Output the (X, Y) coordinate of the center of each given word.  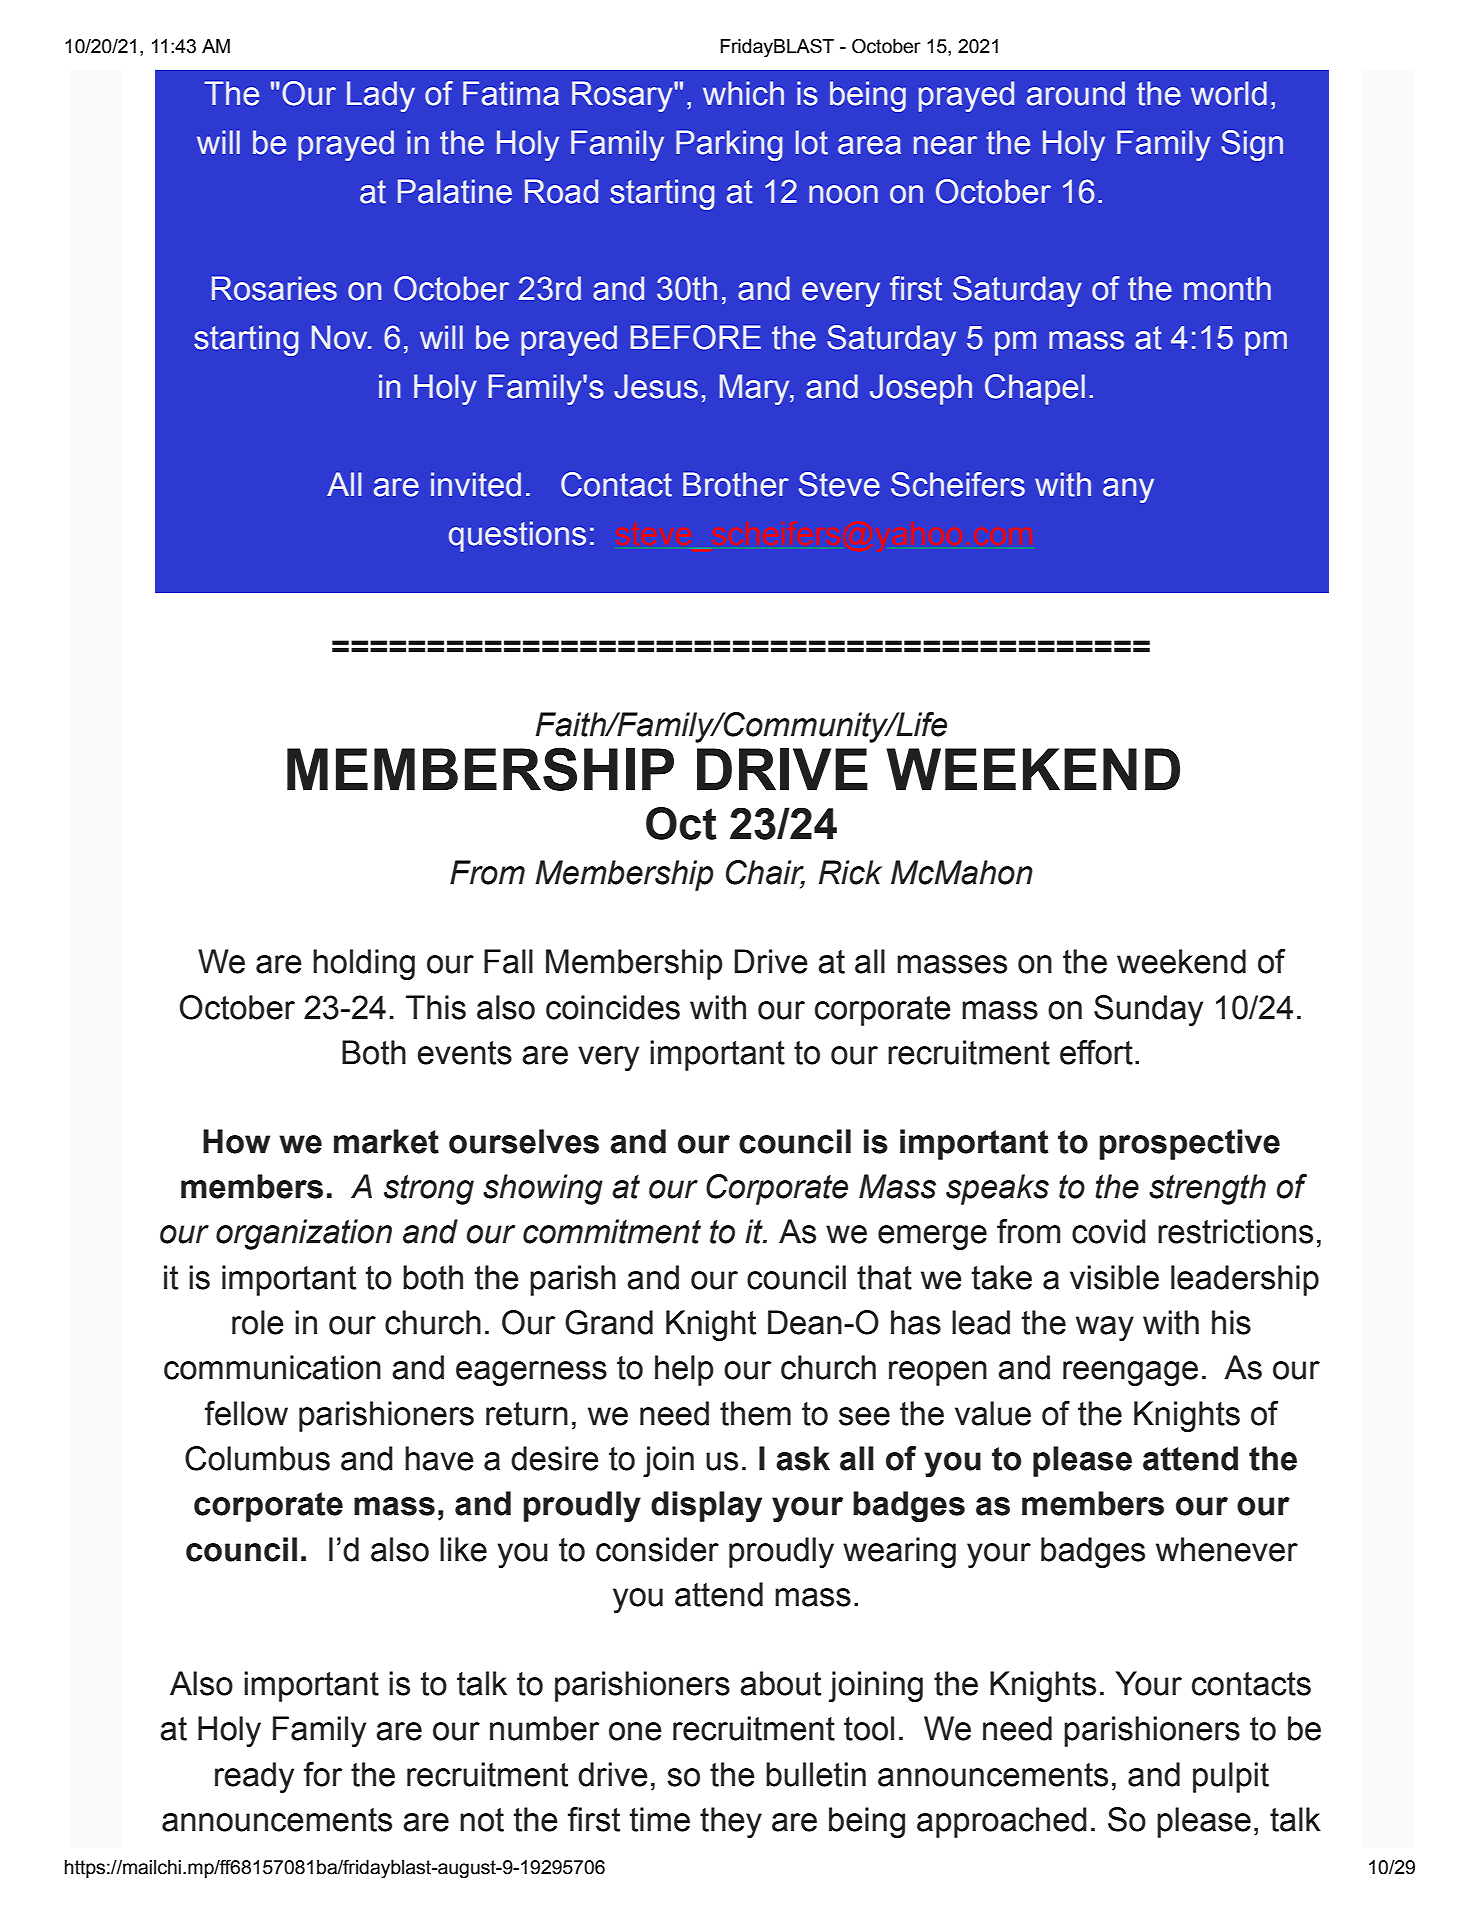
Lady (381, 96)
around (1076, 93)
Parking (729, 145)
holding (364, 964)
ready (254, 1777)
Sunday (1148, 1010)
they (731, 1822)
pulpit (1231, 1777)
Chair (765, 873)
